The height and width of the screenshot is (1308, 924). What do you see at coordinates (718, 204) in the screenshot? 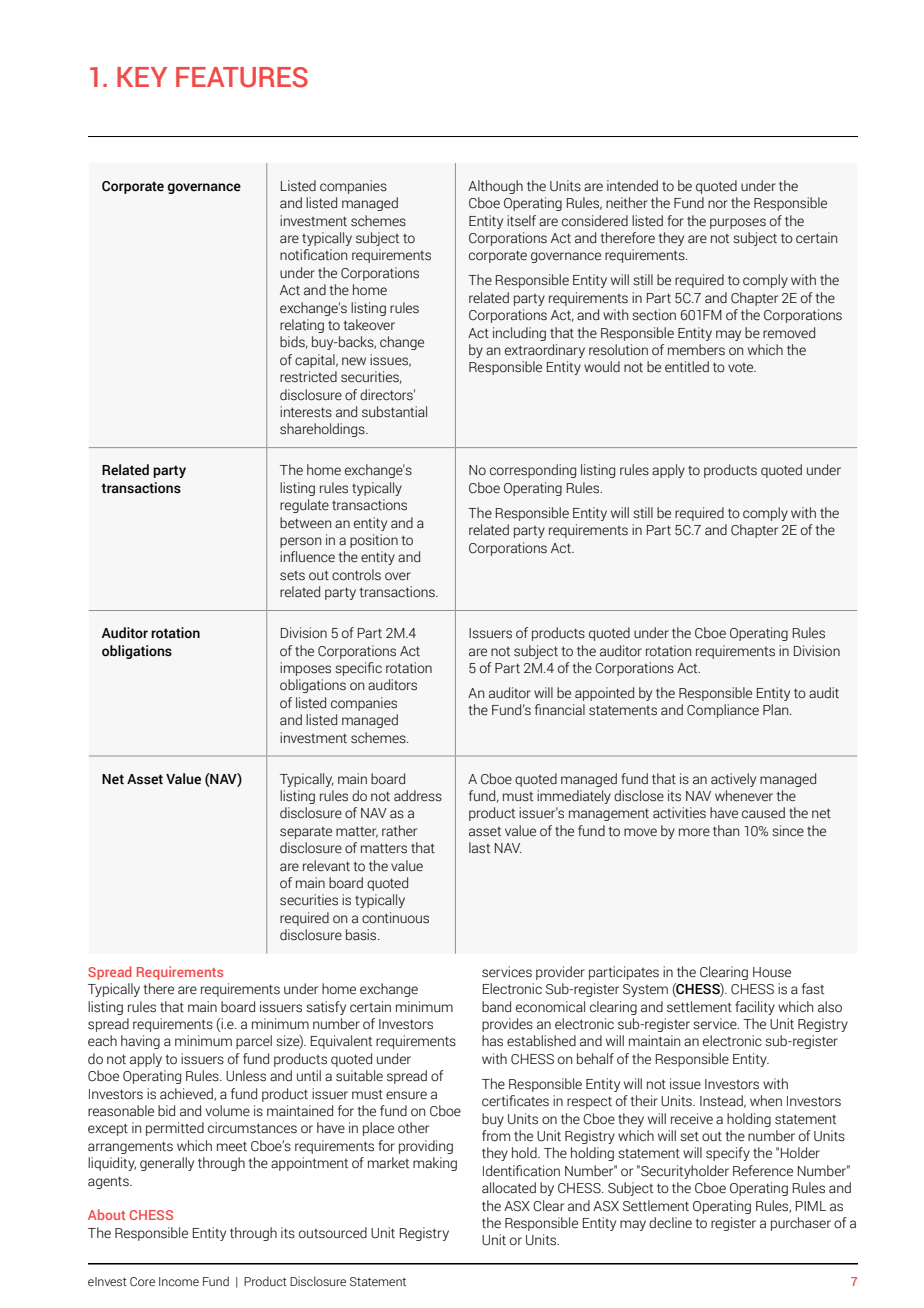
I see `nor` at bounding box center [718, 204].
